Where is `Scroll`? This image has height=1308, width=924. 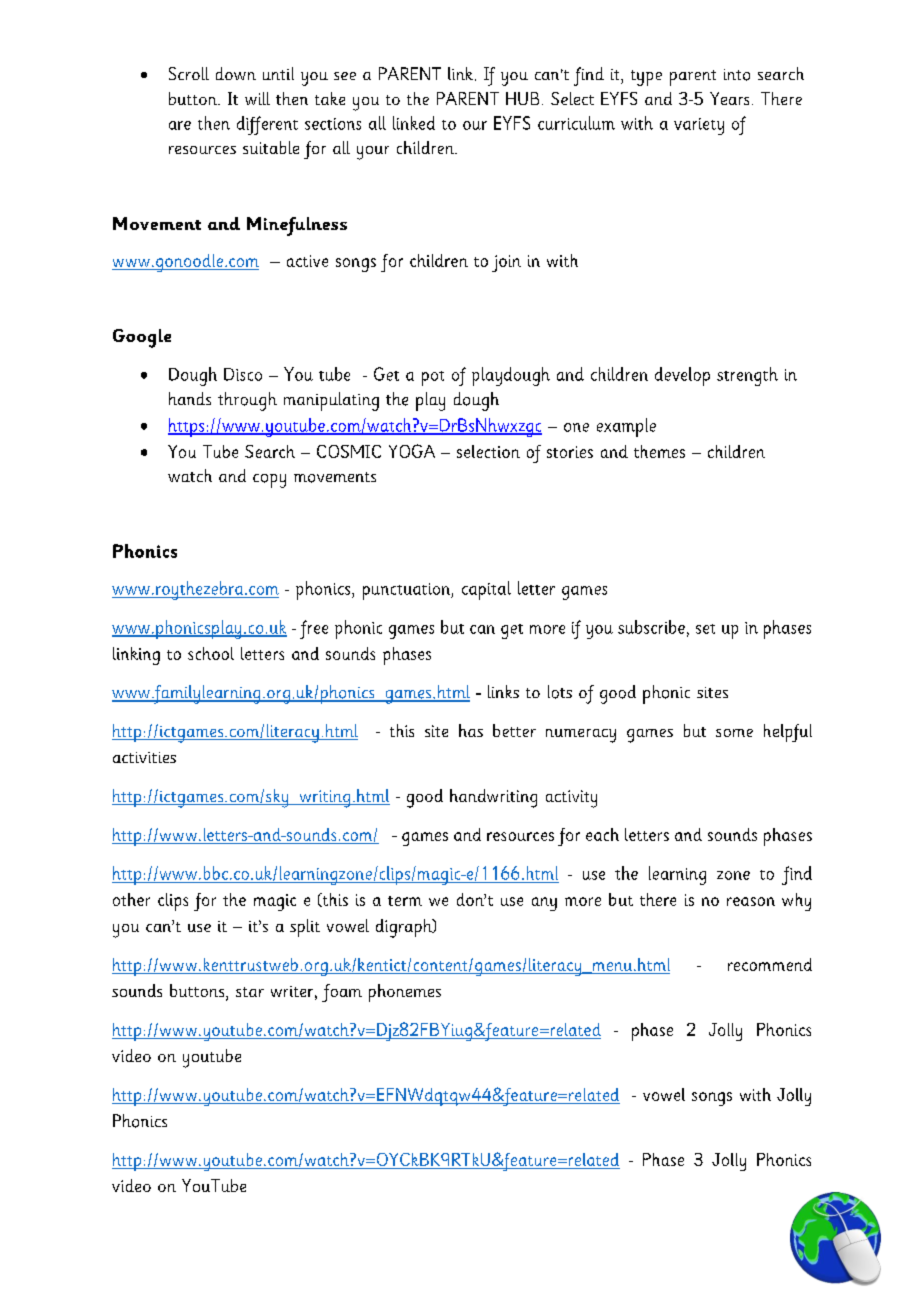
Scroll is located at coordinates (189, 73).
